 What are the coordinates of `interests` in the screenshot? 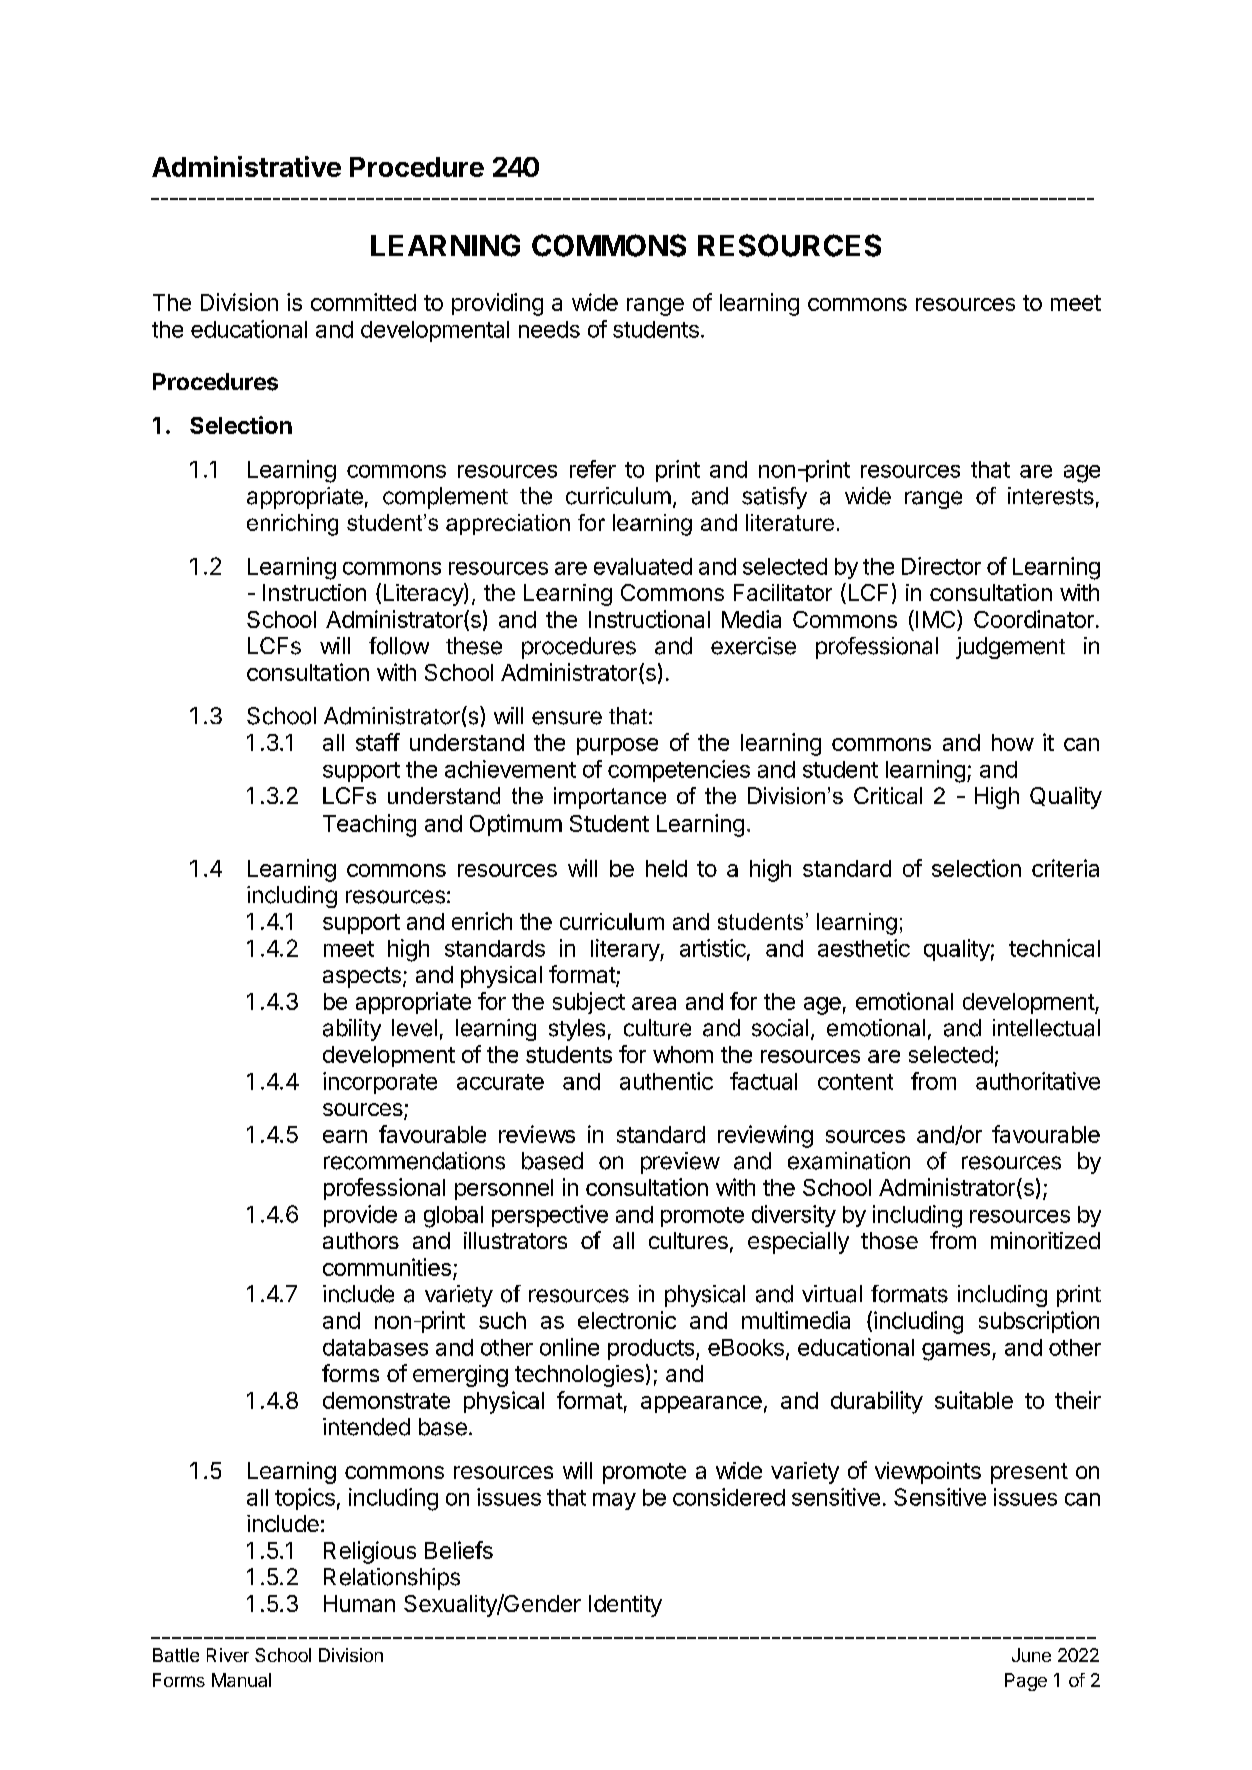 It's located at (1051, 496).
